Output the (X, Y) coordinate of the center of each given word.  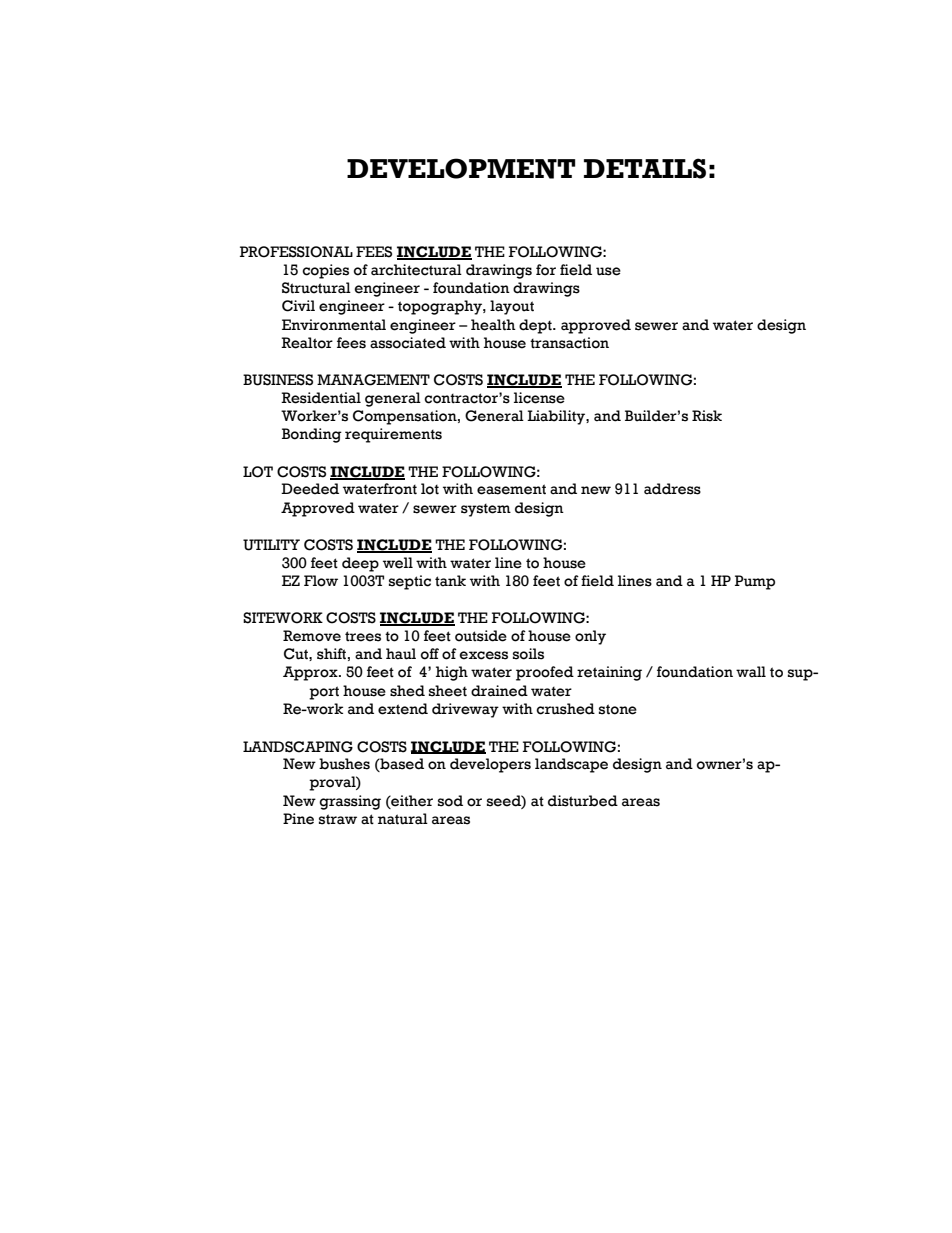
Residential (321, 398)
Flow (321, 581)
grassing (350, 802)
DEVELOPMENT (461, 168)
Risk (707, 416)
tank (450, 581)
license (539, 398)
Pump (755, 582)
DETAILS (645, 168)
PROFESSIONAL (296, 252)
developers (490, 765)
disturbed (583, 801)
